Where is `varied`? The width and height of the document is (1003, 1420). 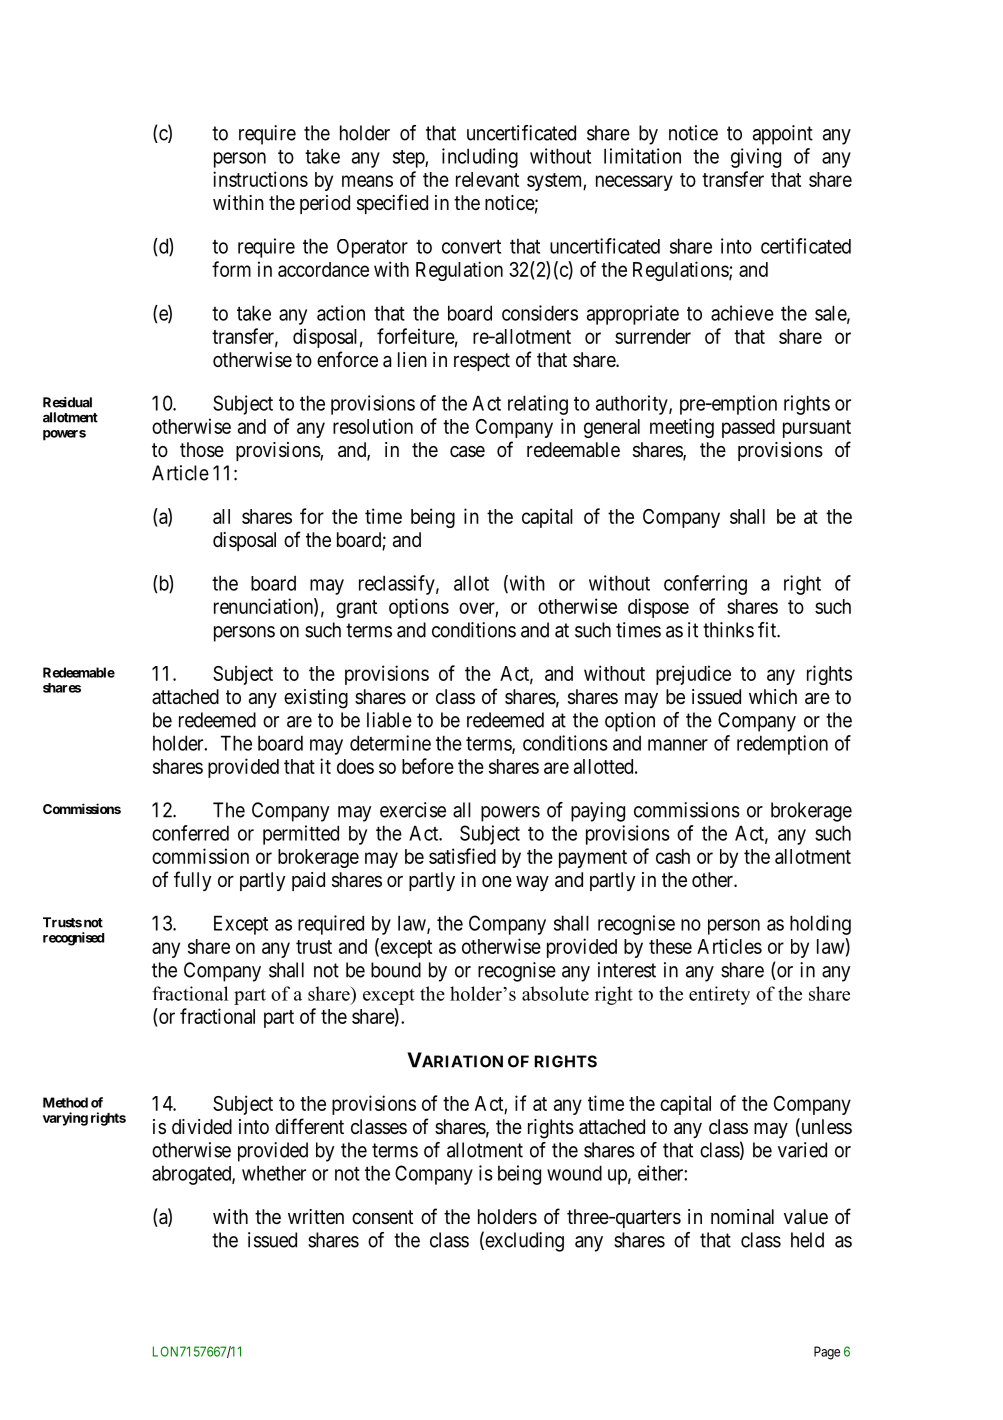 varied is located at coordinates (802, 1150).
